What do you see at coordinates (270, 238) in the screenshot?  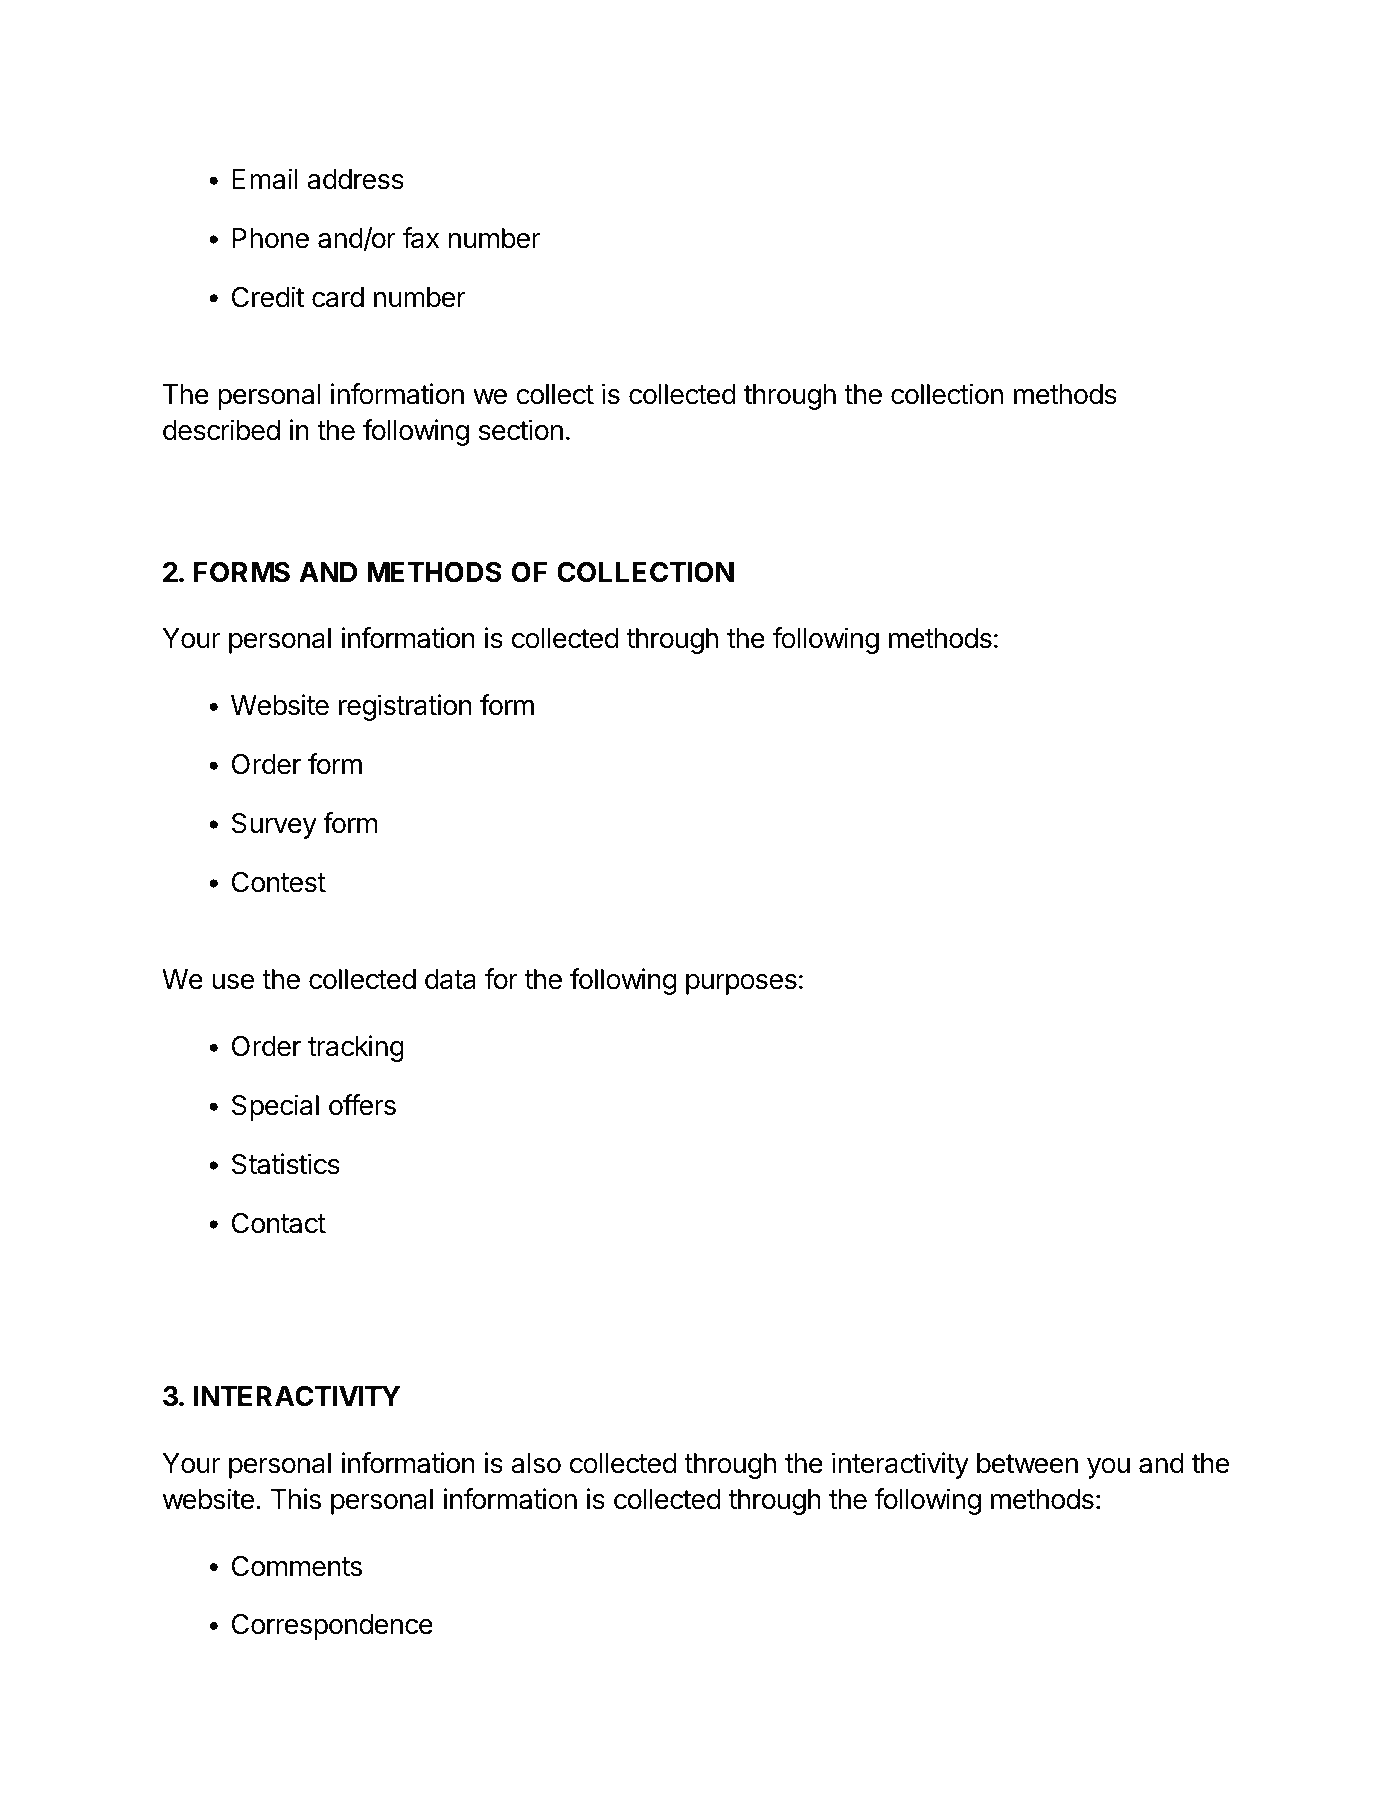 I see `Phone` at bounding box center [270, 238].
